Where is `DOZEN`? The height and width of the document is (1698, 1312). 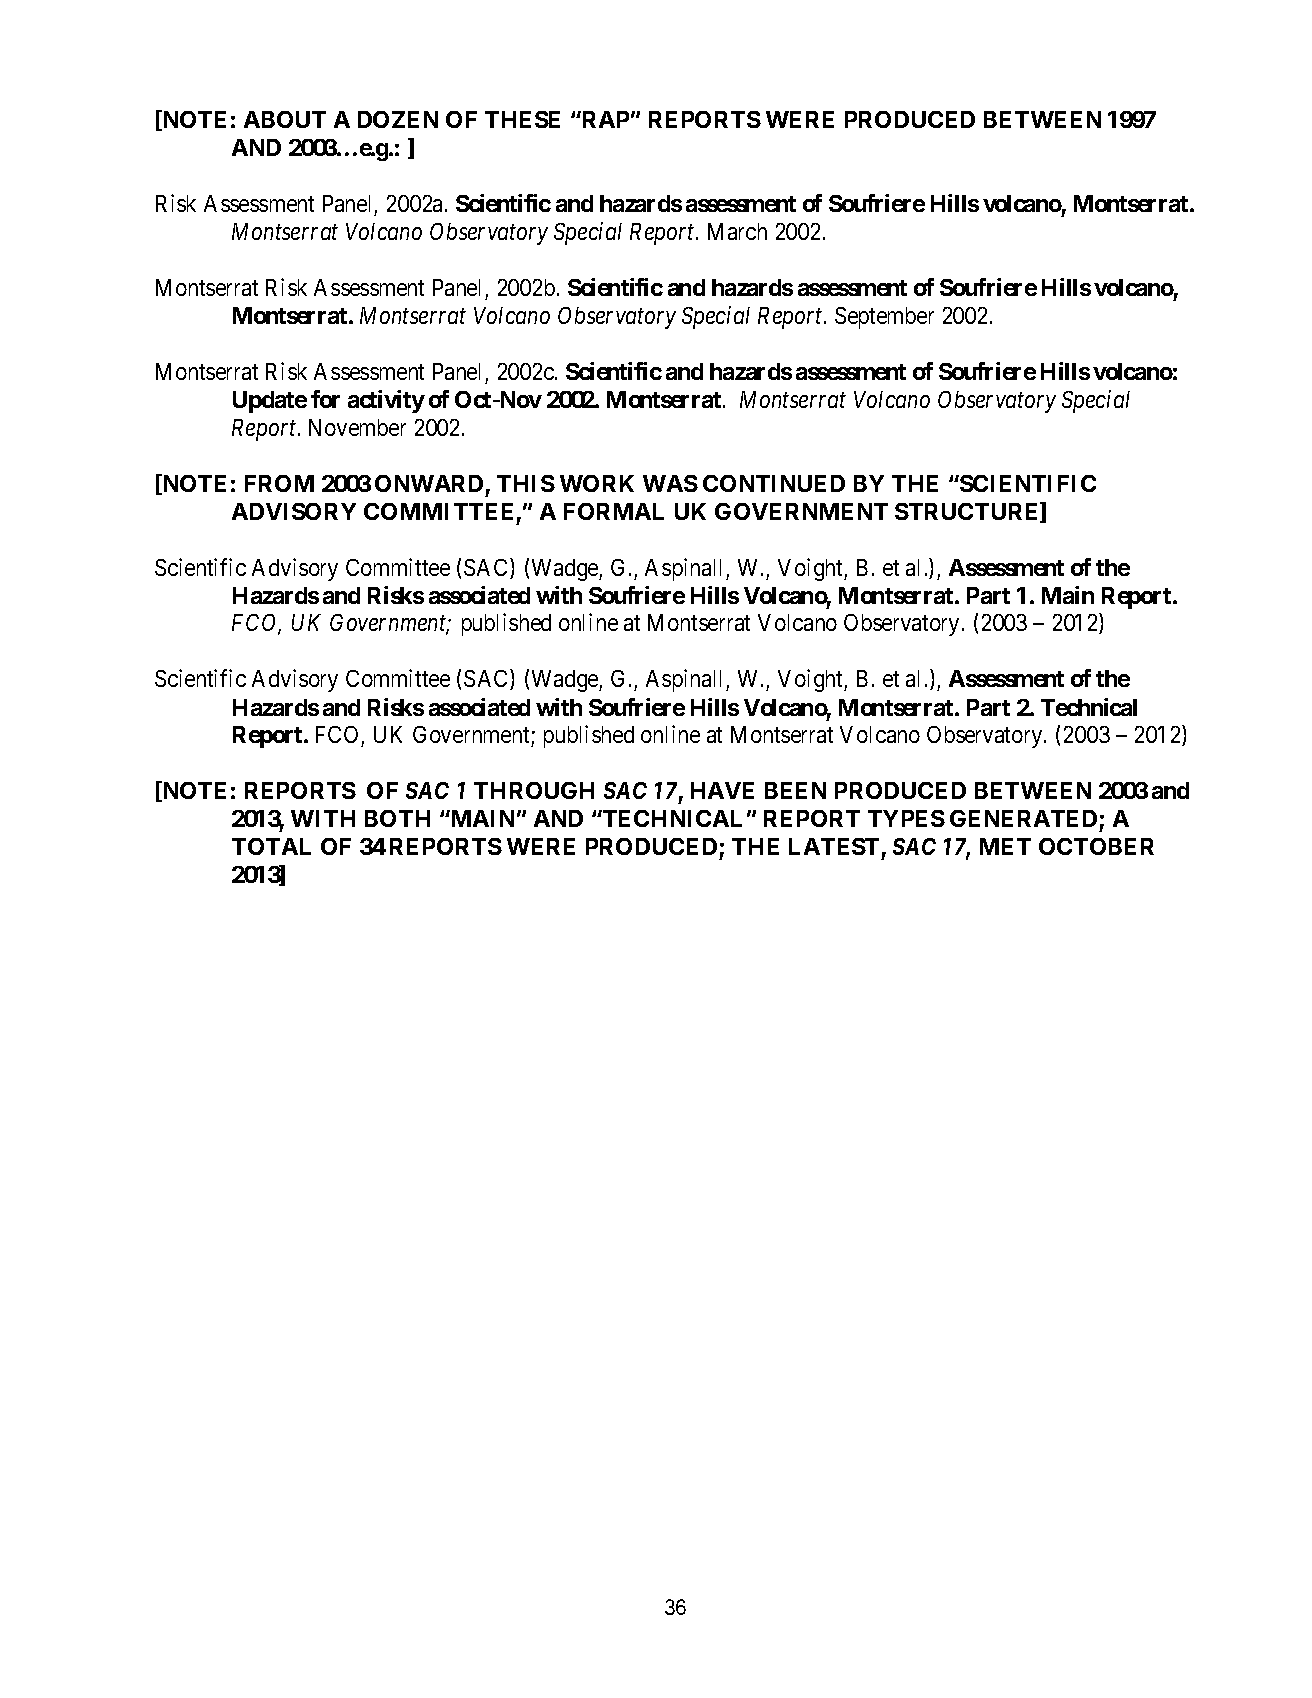
DOZEN is located at coordinates (398, 119).
